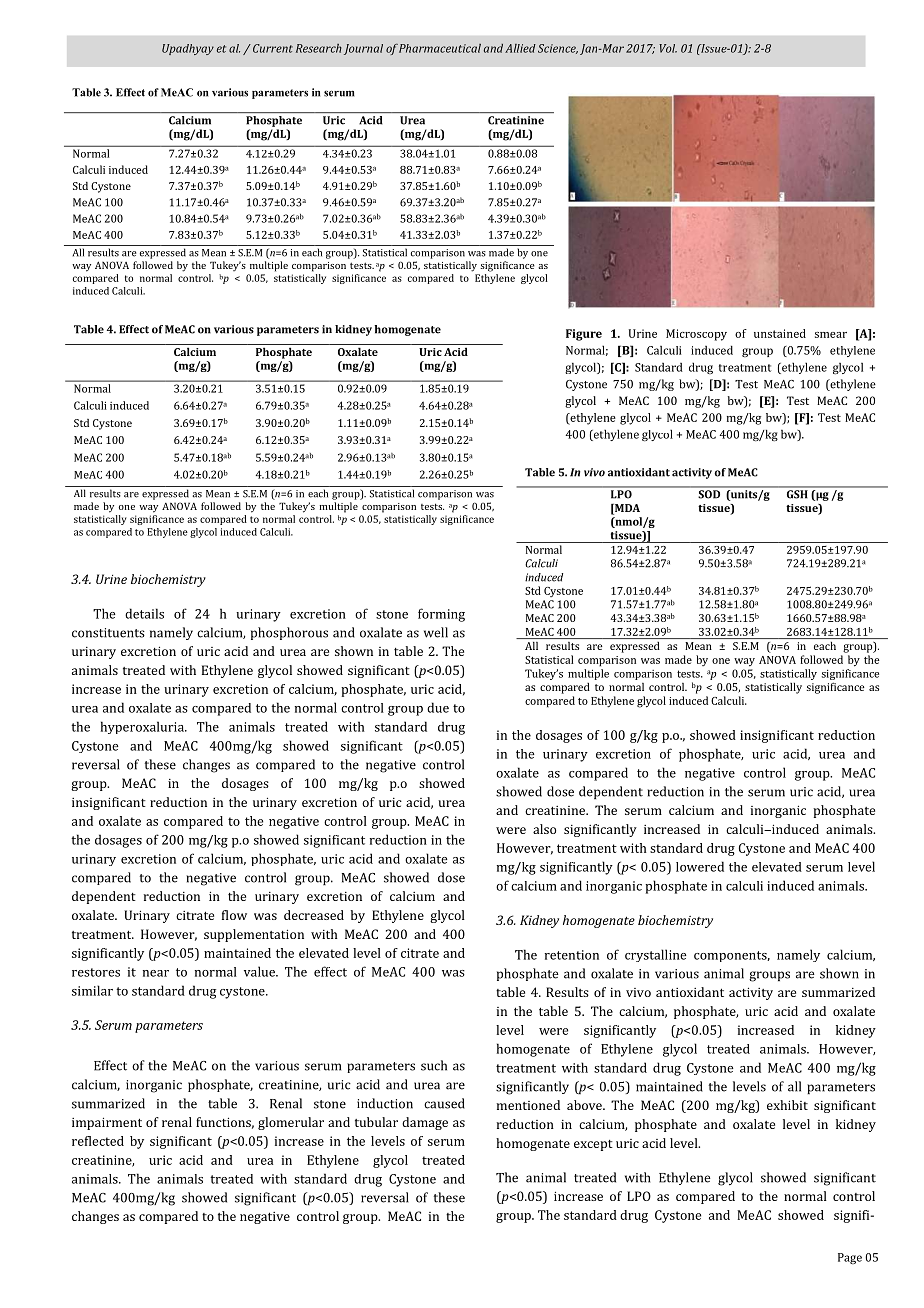  I want to click on Vol, so click(668, 48).
